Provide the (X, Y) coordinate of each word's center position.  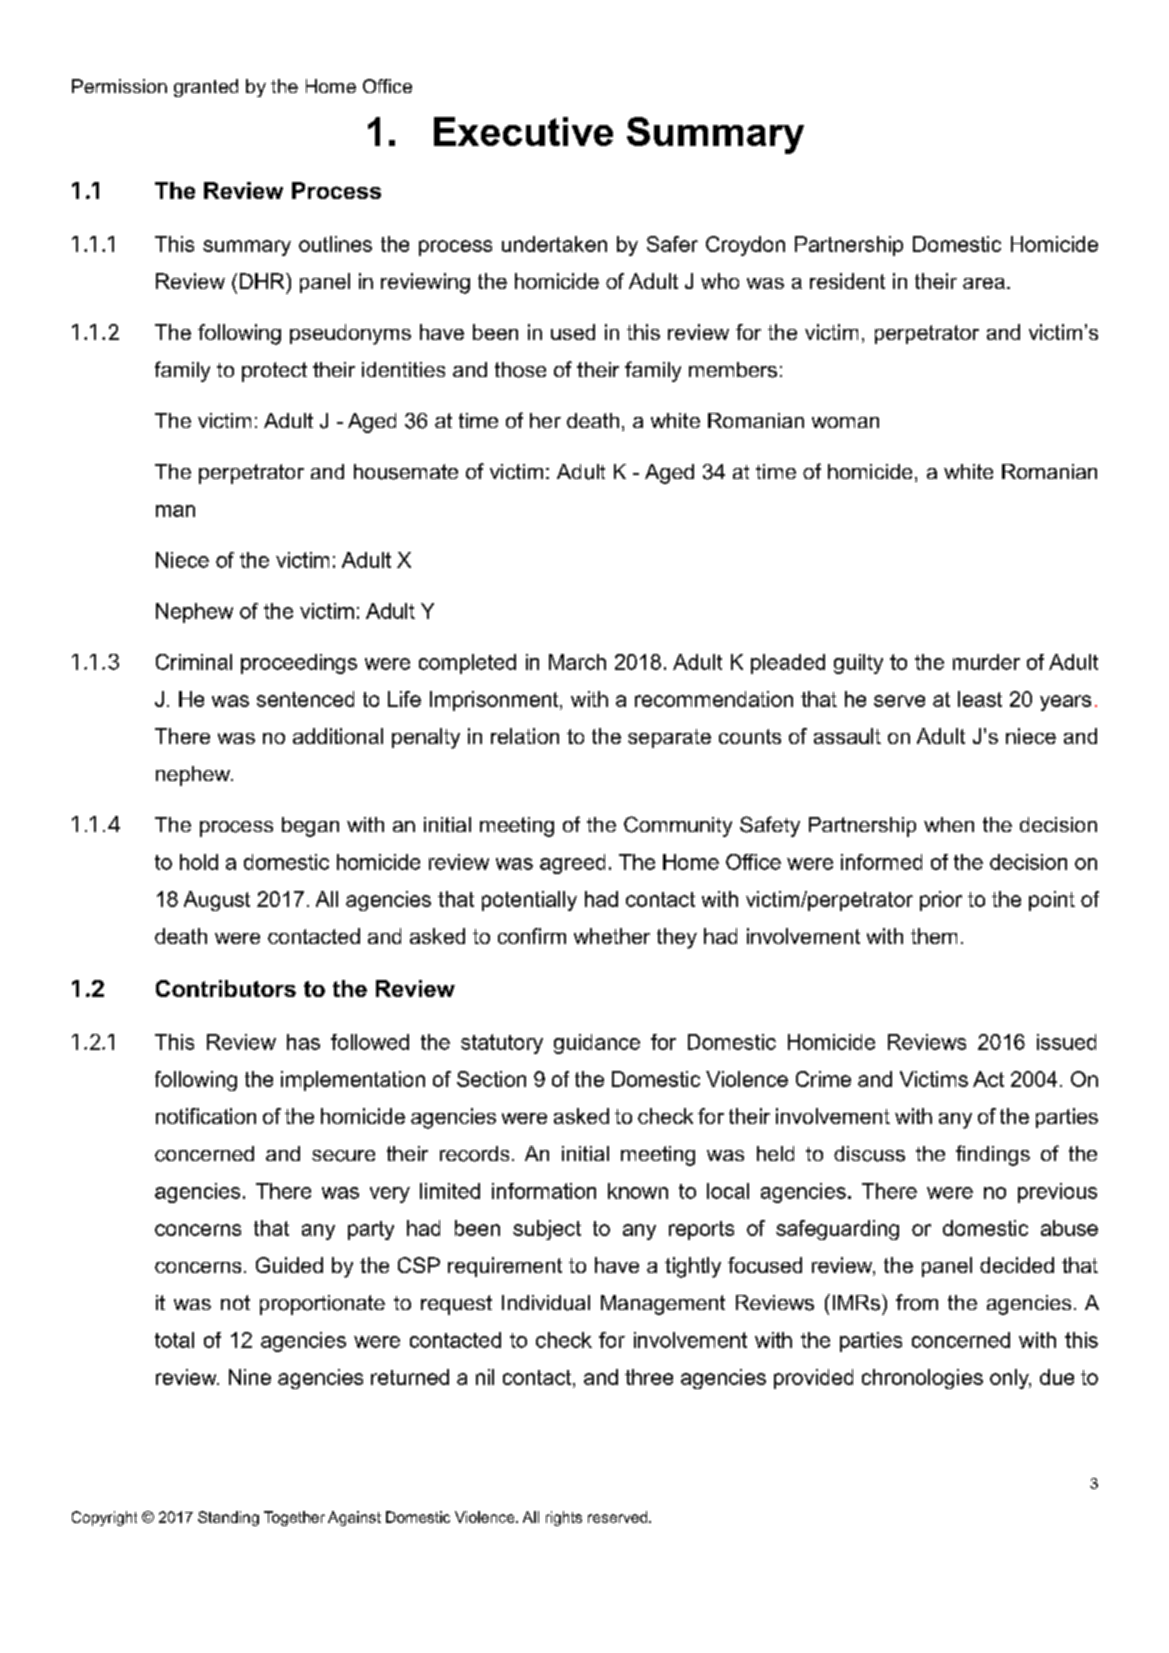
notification (206, 1116)
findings (993, 1155)
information (544, 1191)
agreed (572, 864)
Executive (523, 131)
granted (206, 88)
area (984, 283)
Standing (228, 1518)
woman (845, 422)
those (520, 370)
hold (199, 862)
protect (274, 372)
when (949, 824)
